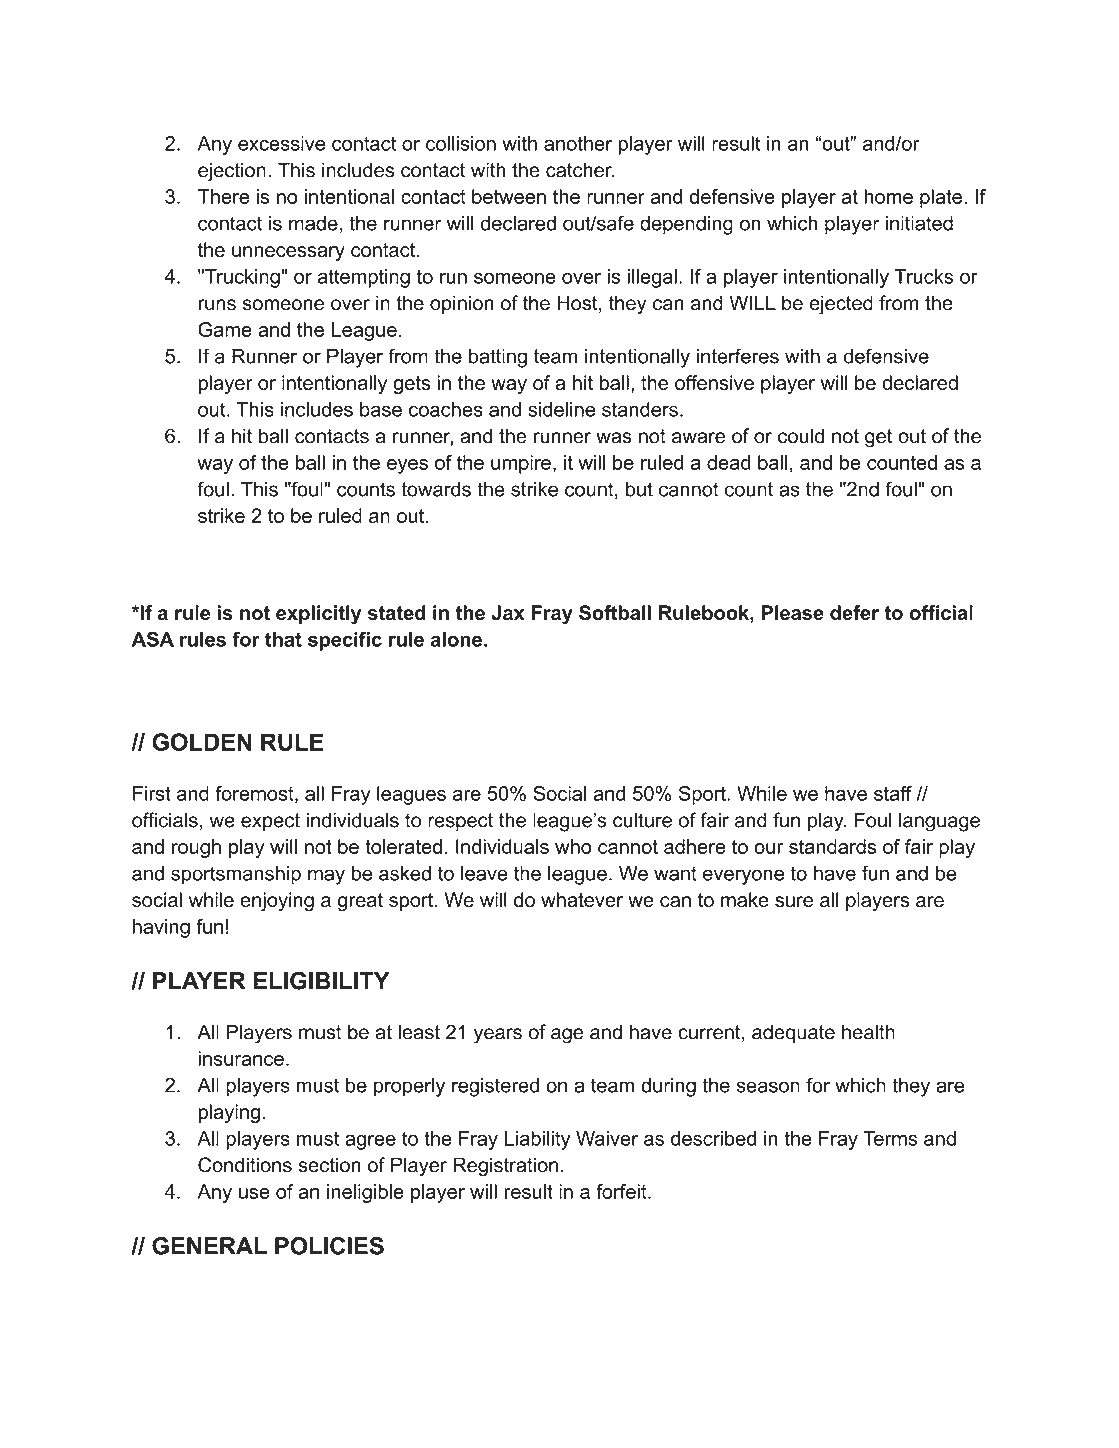  Describe the element at coordinates (890, 1138) in the document. I see `Terms` at that location.
